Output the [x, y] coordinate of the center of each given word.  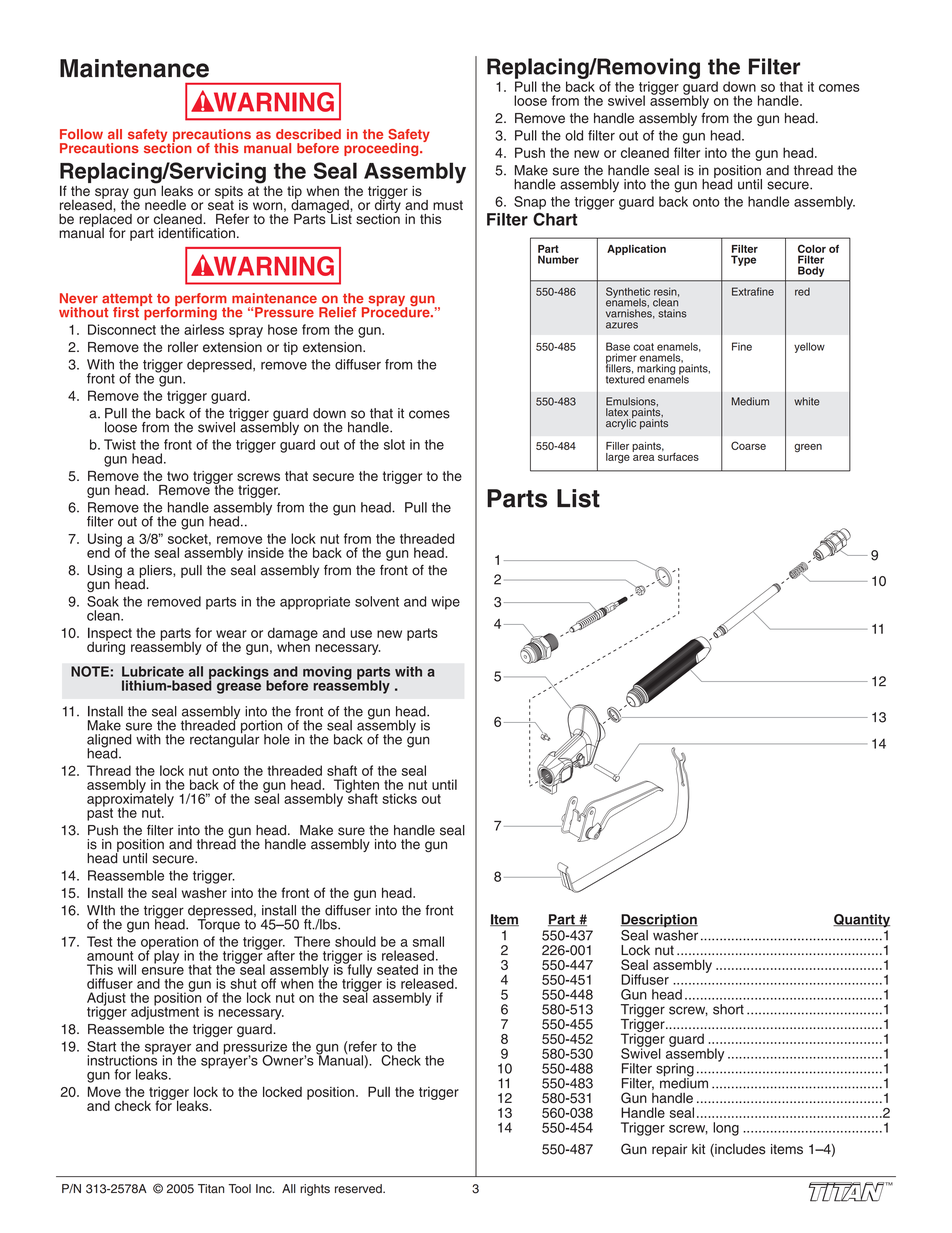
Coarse [748, 445]
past [100, 813]
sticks [399, 798]
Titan [211, 1189]
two [178, 476]
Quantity [861, 921]
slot [394, 444]
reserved [359, 1189]
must [448, 205]
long [726, 1129]
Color [812, 248]
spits [229, 193]
